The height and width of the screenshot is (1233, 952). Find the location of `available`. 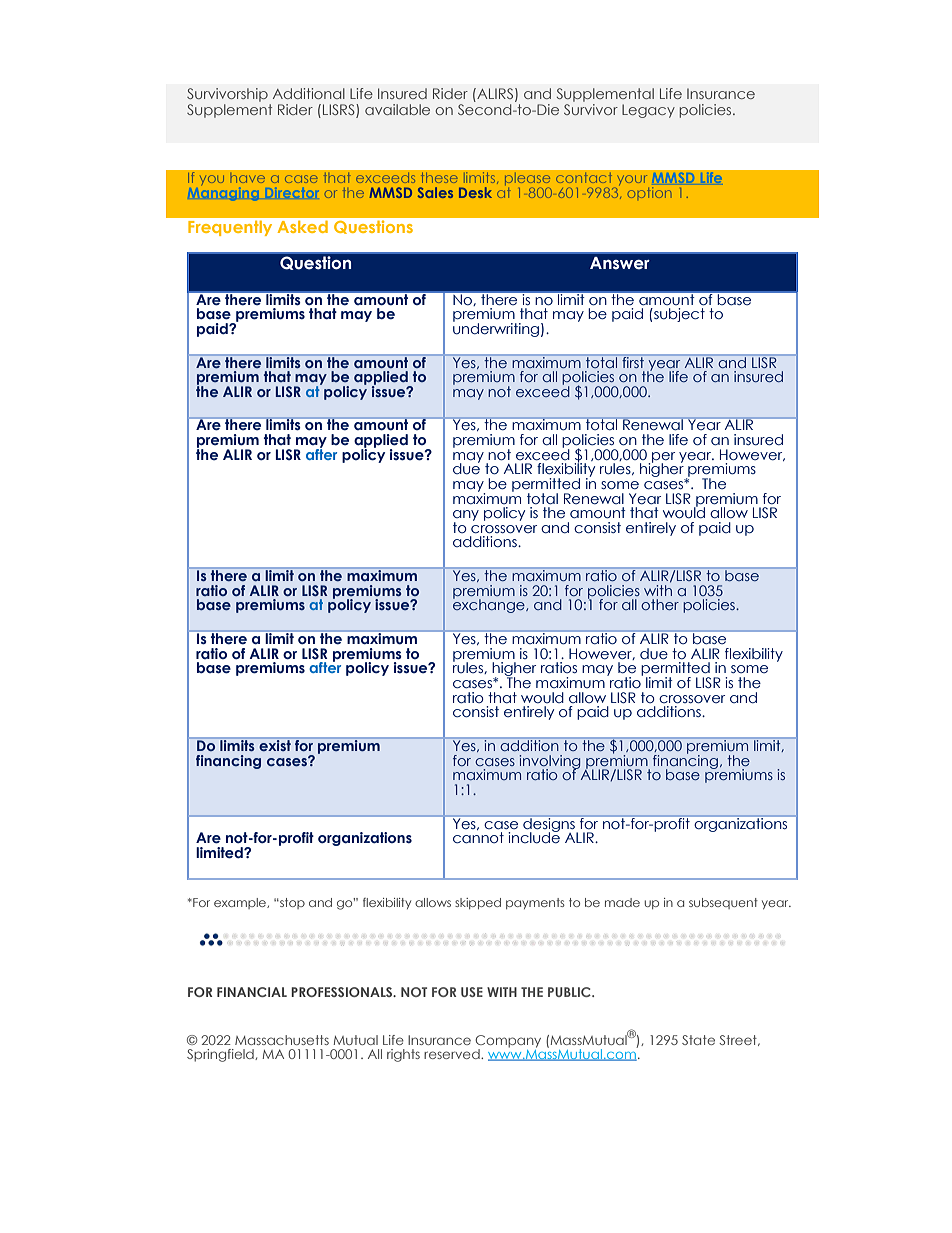

available is located at coordinates (397, 109).
